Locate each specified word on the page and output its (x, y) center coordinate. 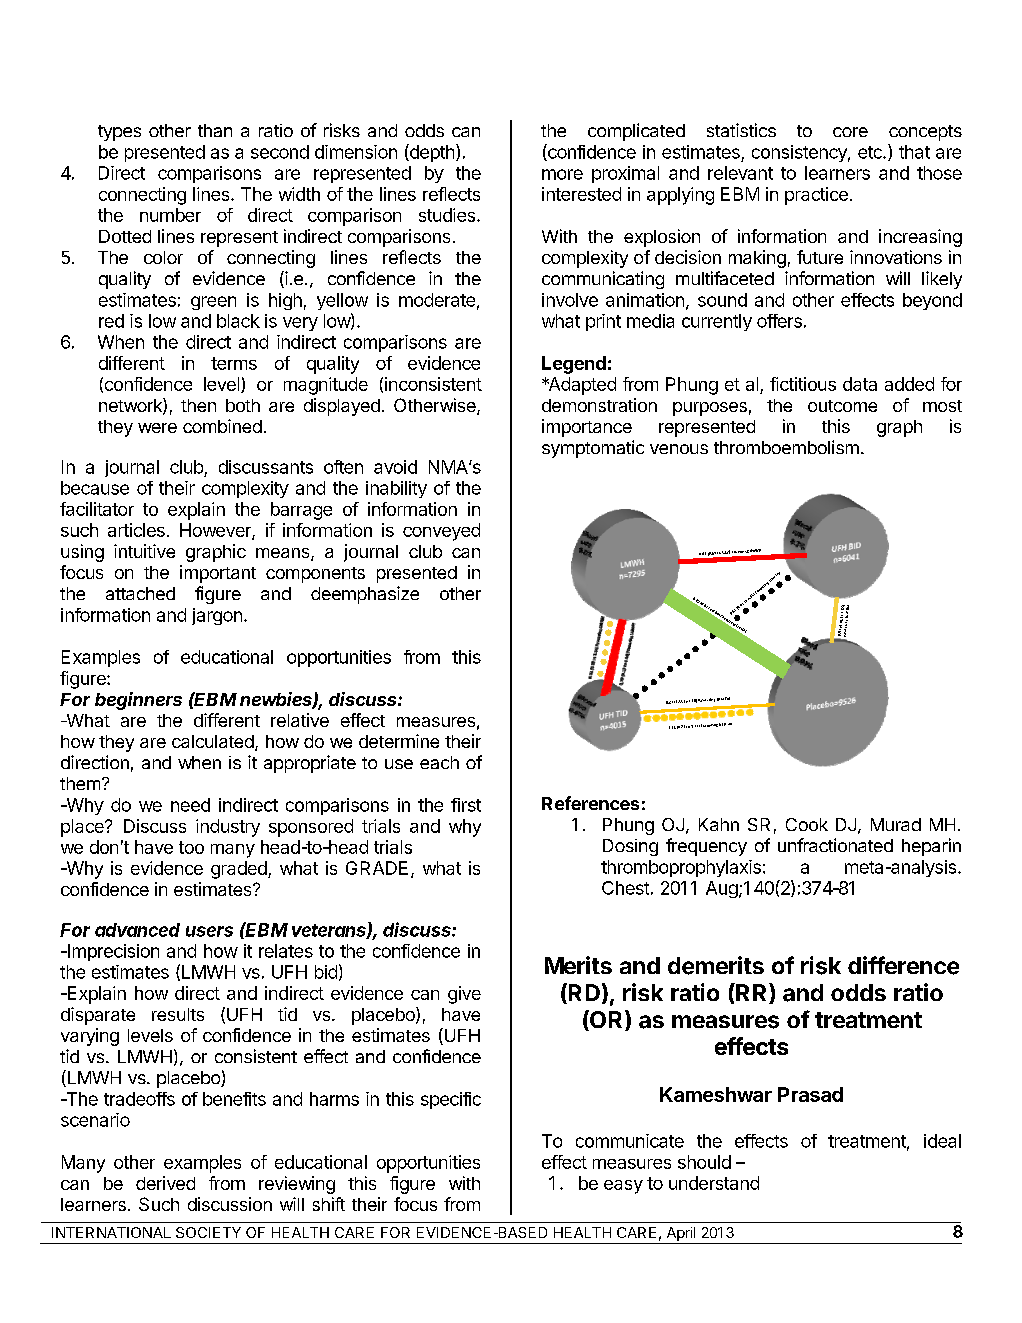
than (215, 130)
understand (714, 1183)
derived (165, 1183)
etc (871, 152)
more (562, 174)
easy (623, 1187)
